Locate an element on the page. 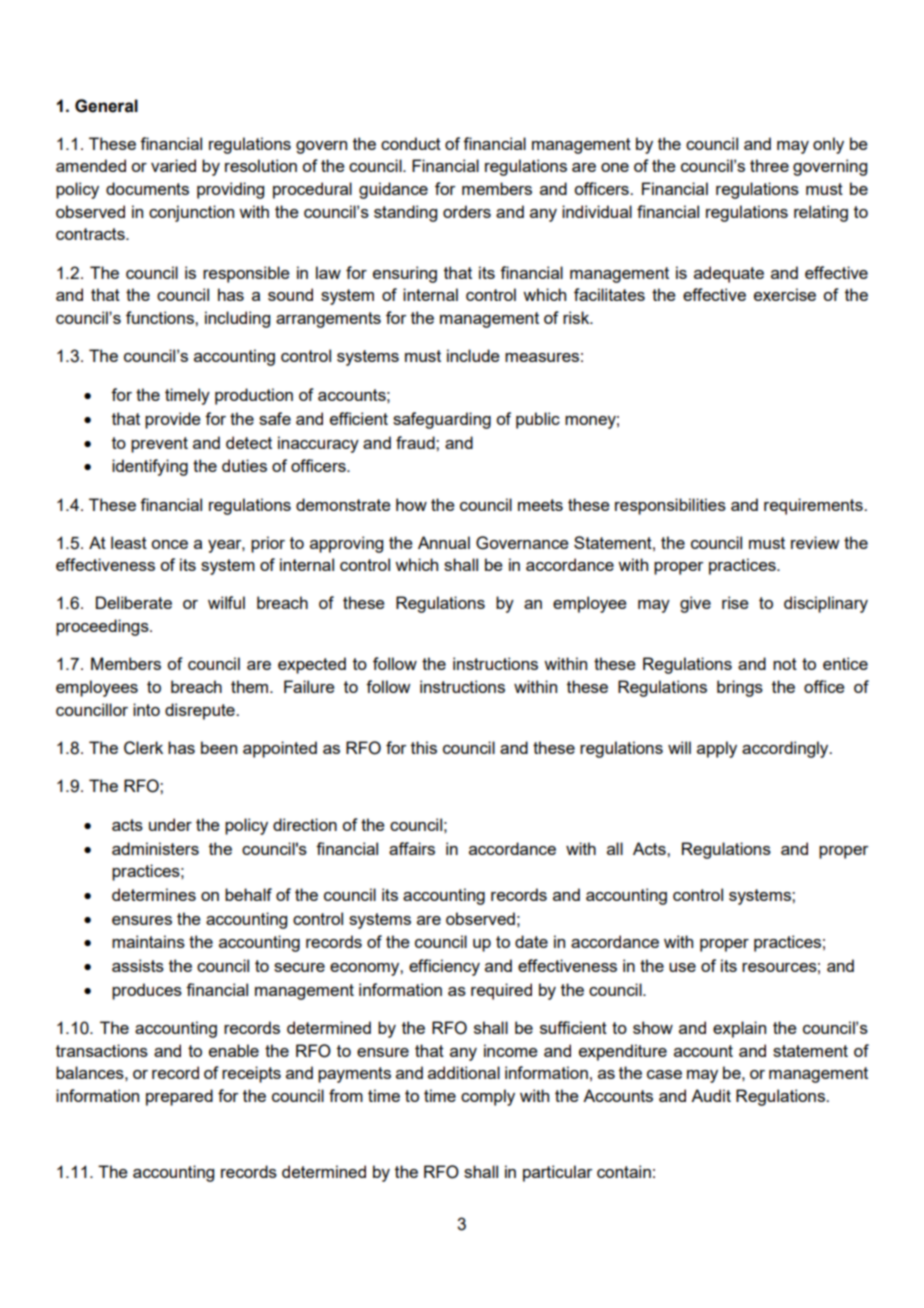 The width and height of the page is (924, 1308). meets is located at coordinates (540, 505).
